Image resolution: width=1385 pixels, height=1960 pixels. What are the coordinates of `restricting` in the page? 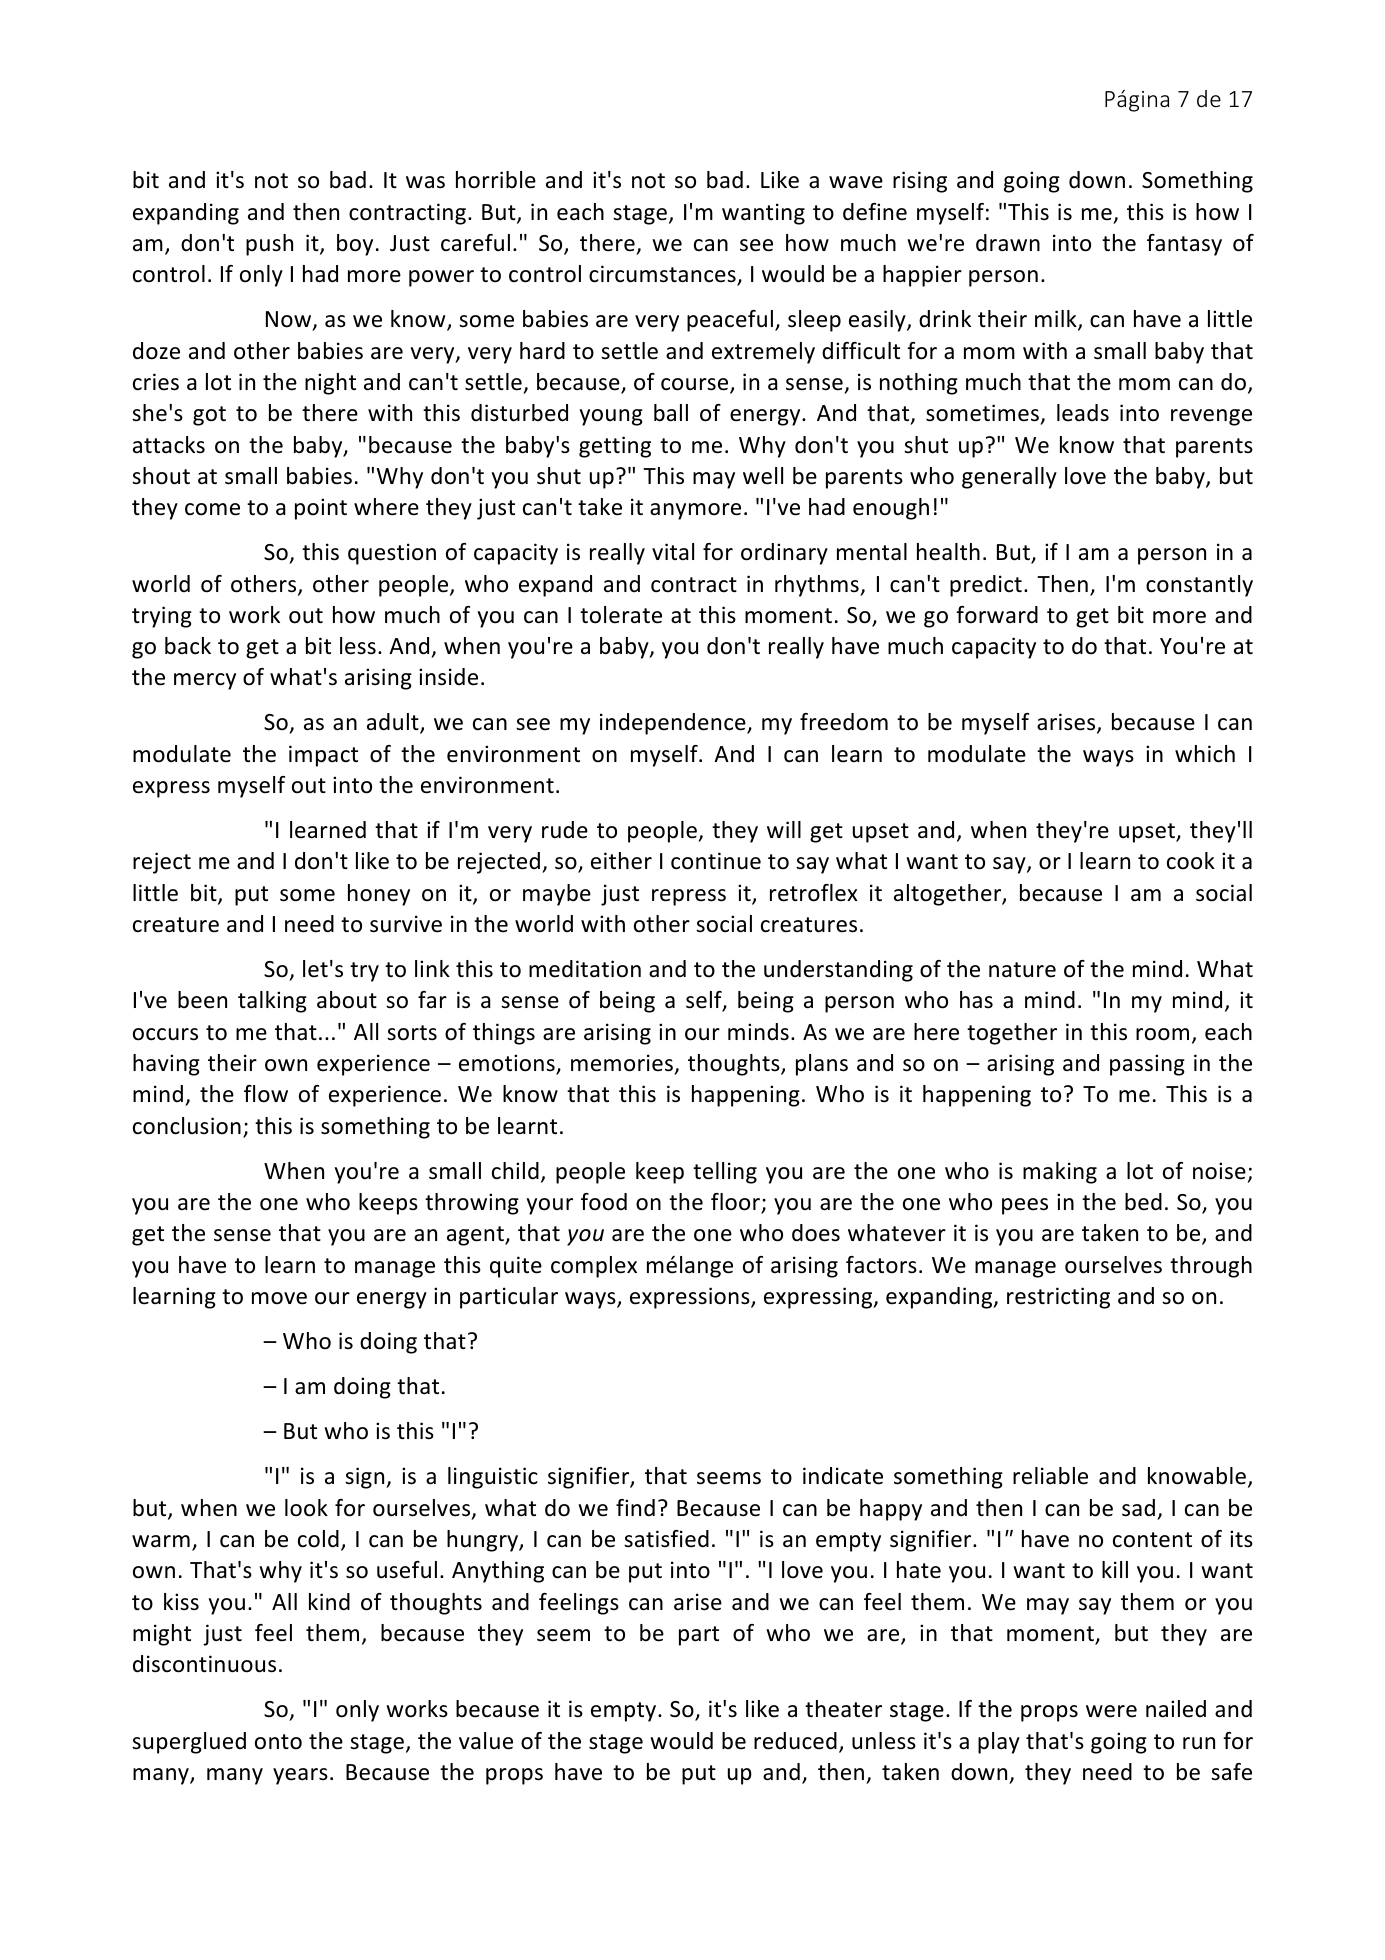 It's located at (1058, 1298).
